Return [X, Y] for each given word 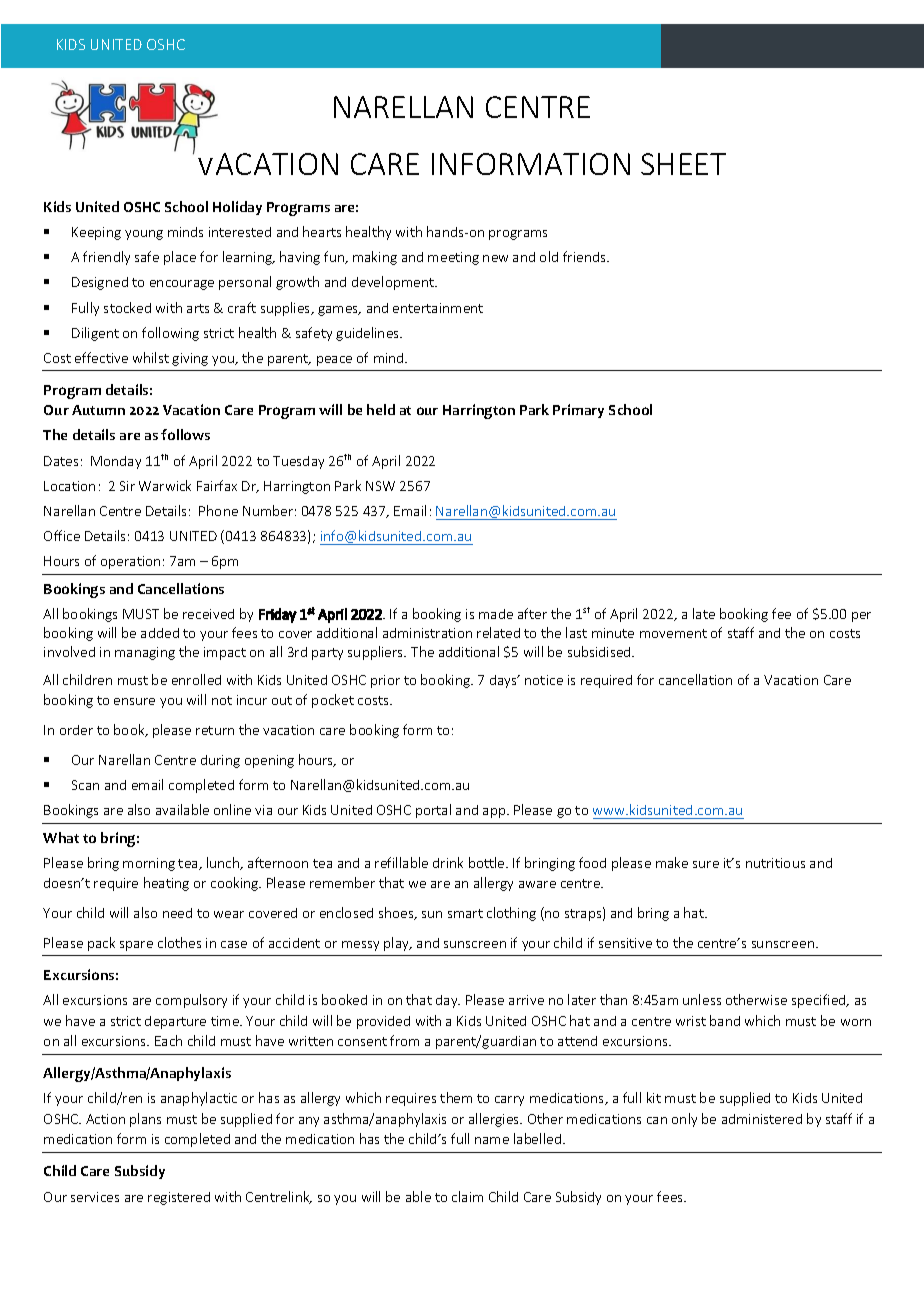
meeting [453, 258]
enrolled [196, 679]
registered [179, 1198]
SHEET [683, 164]
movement [673, 633]
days [504, 681]
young [144, 235]
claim [467, 1196]
